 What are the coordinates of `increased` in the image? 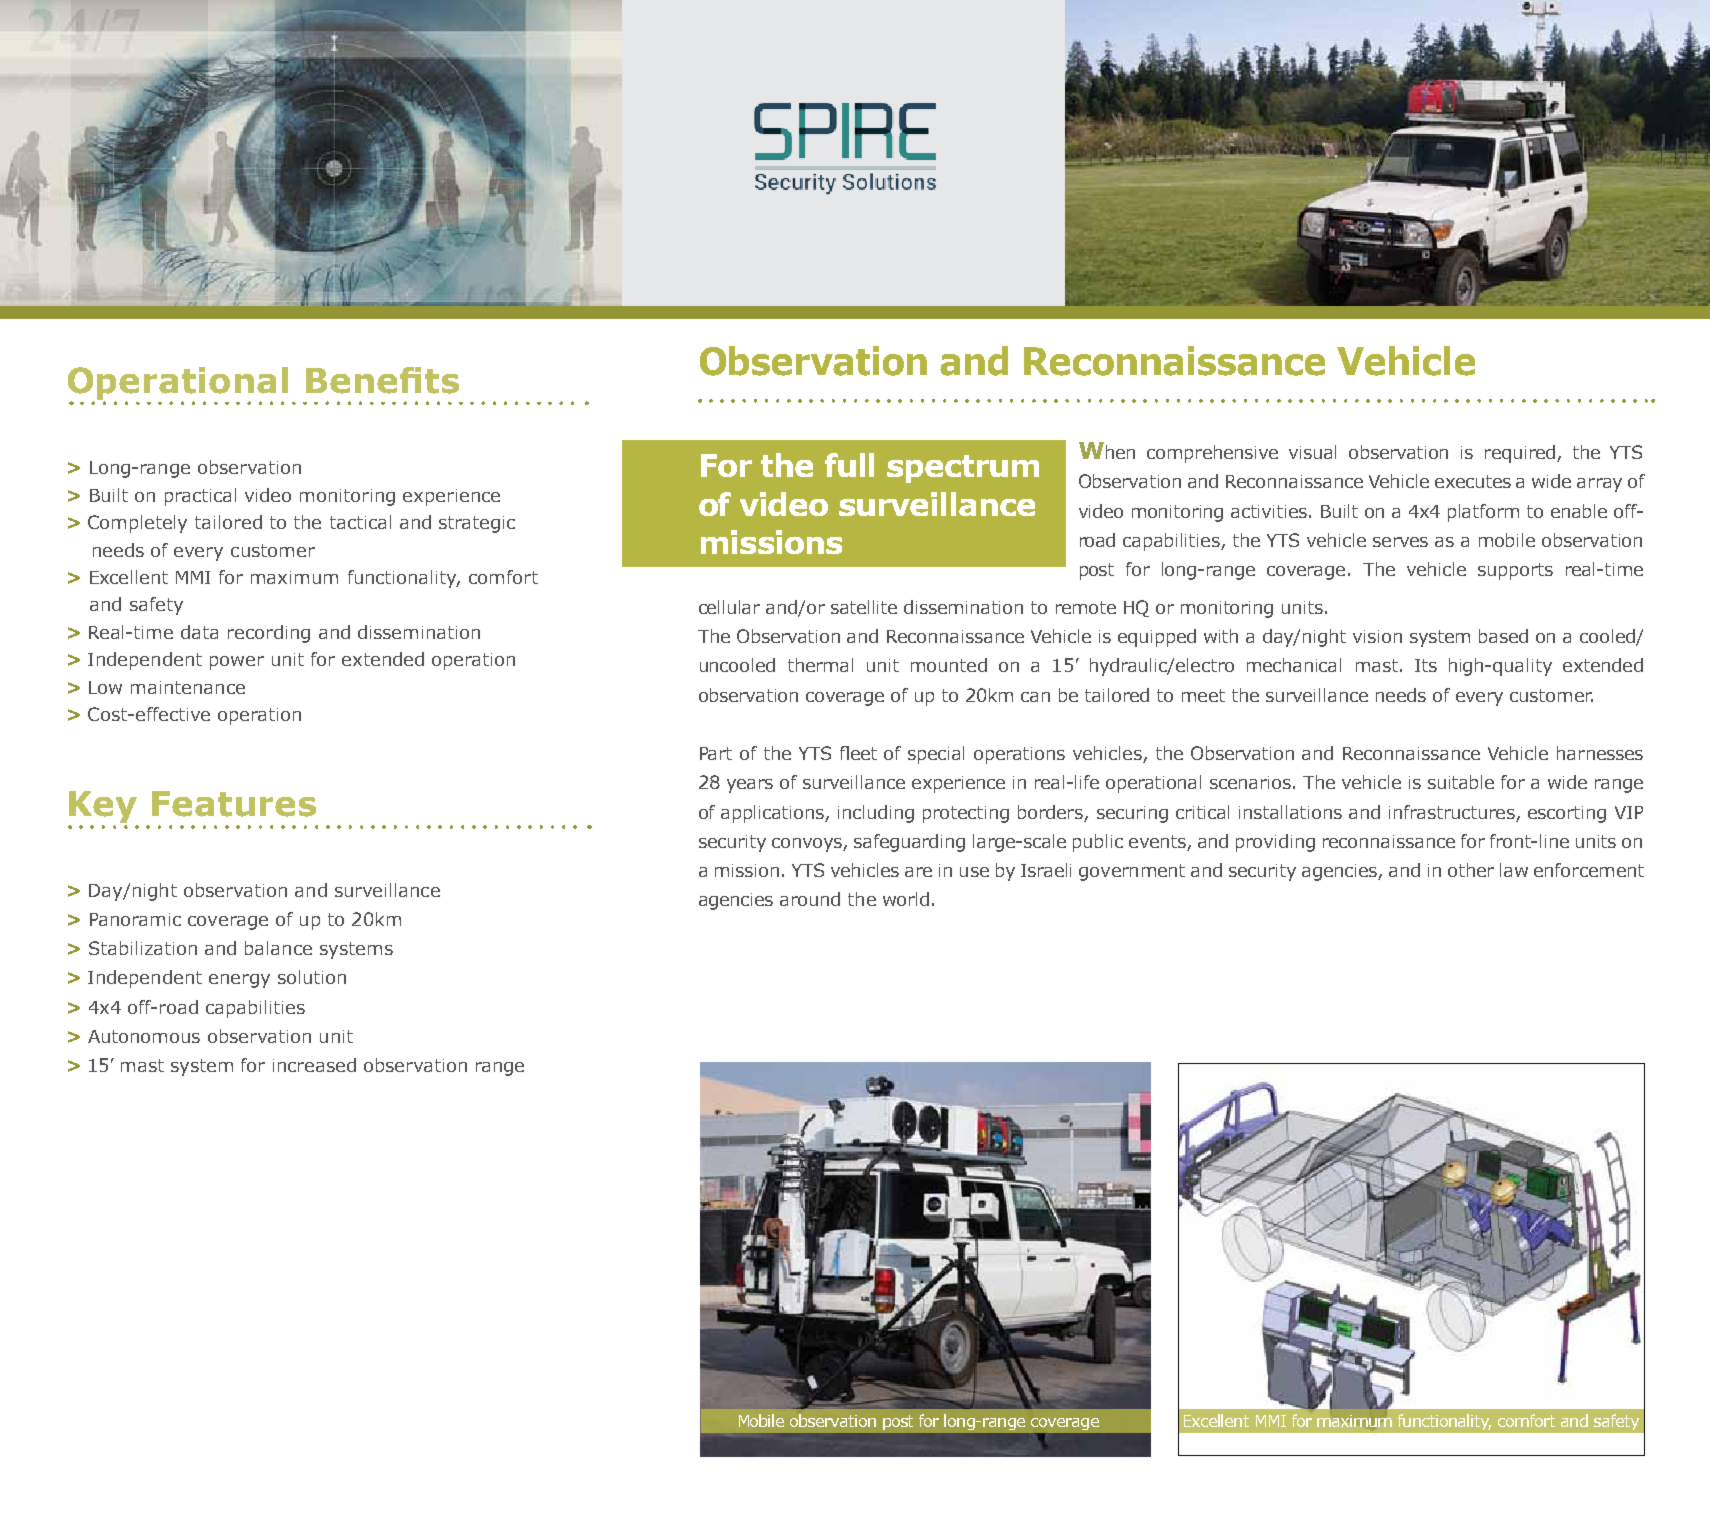 It's located at (314, 1065).
